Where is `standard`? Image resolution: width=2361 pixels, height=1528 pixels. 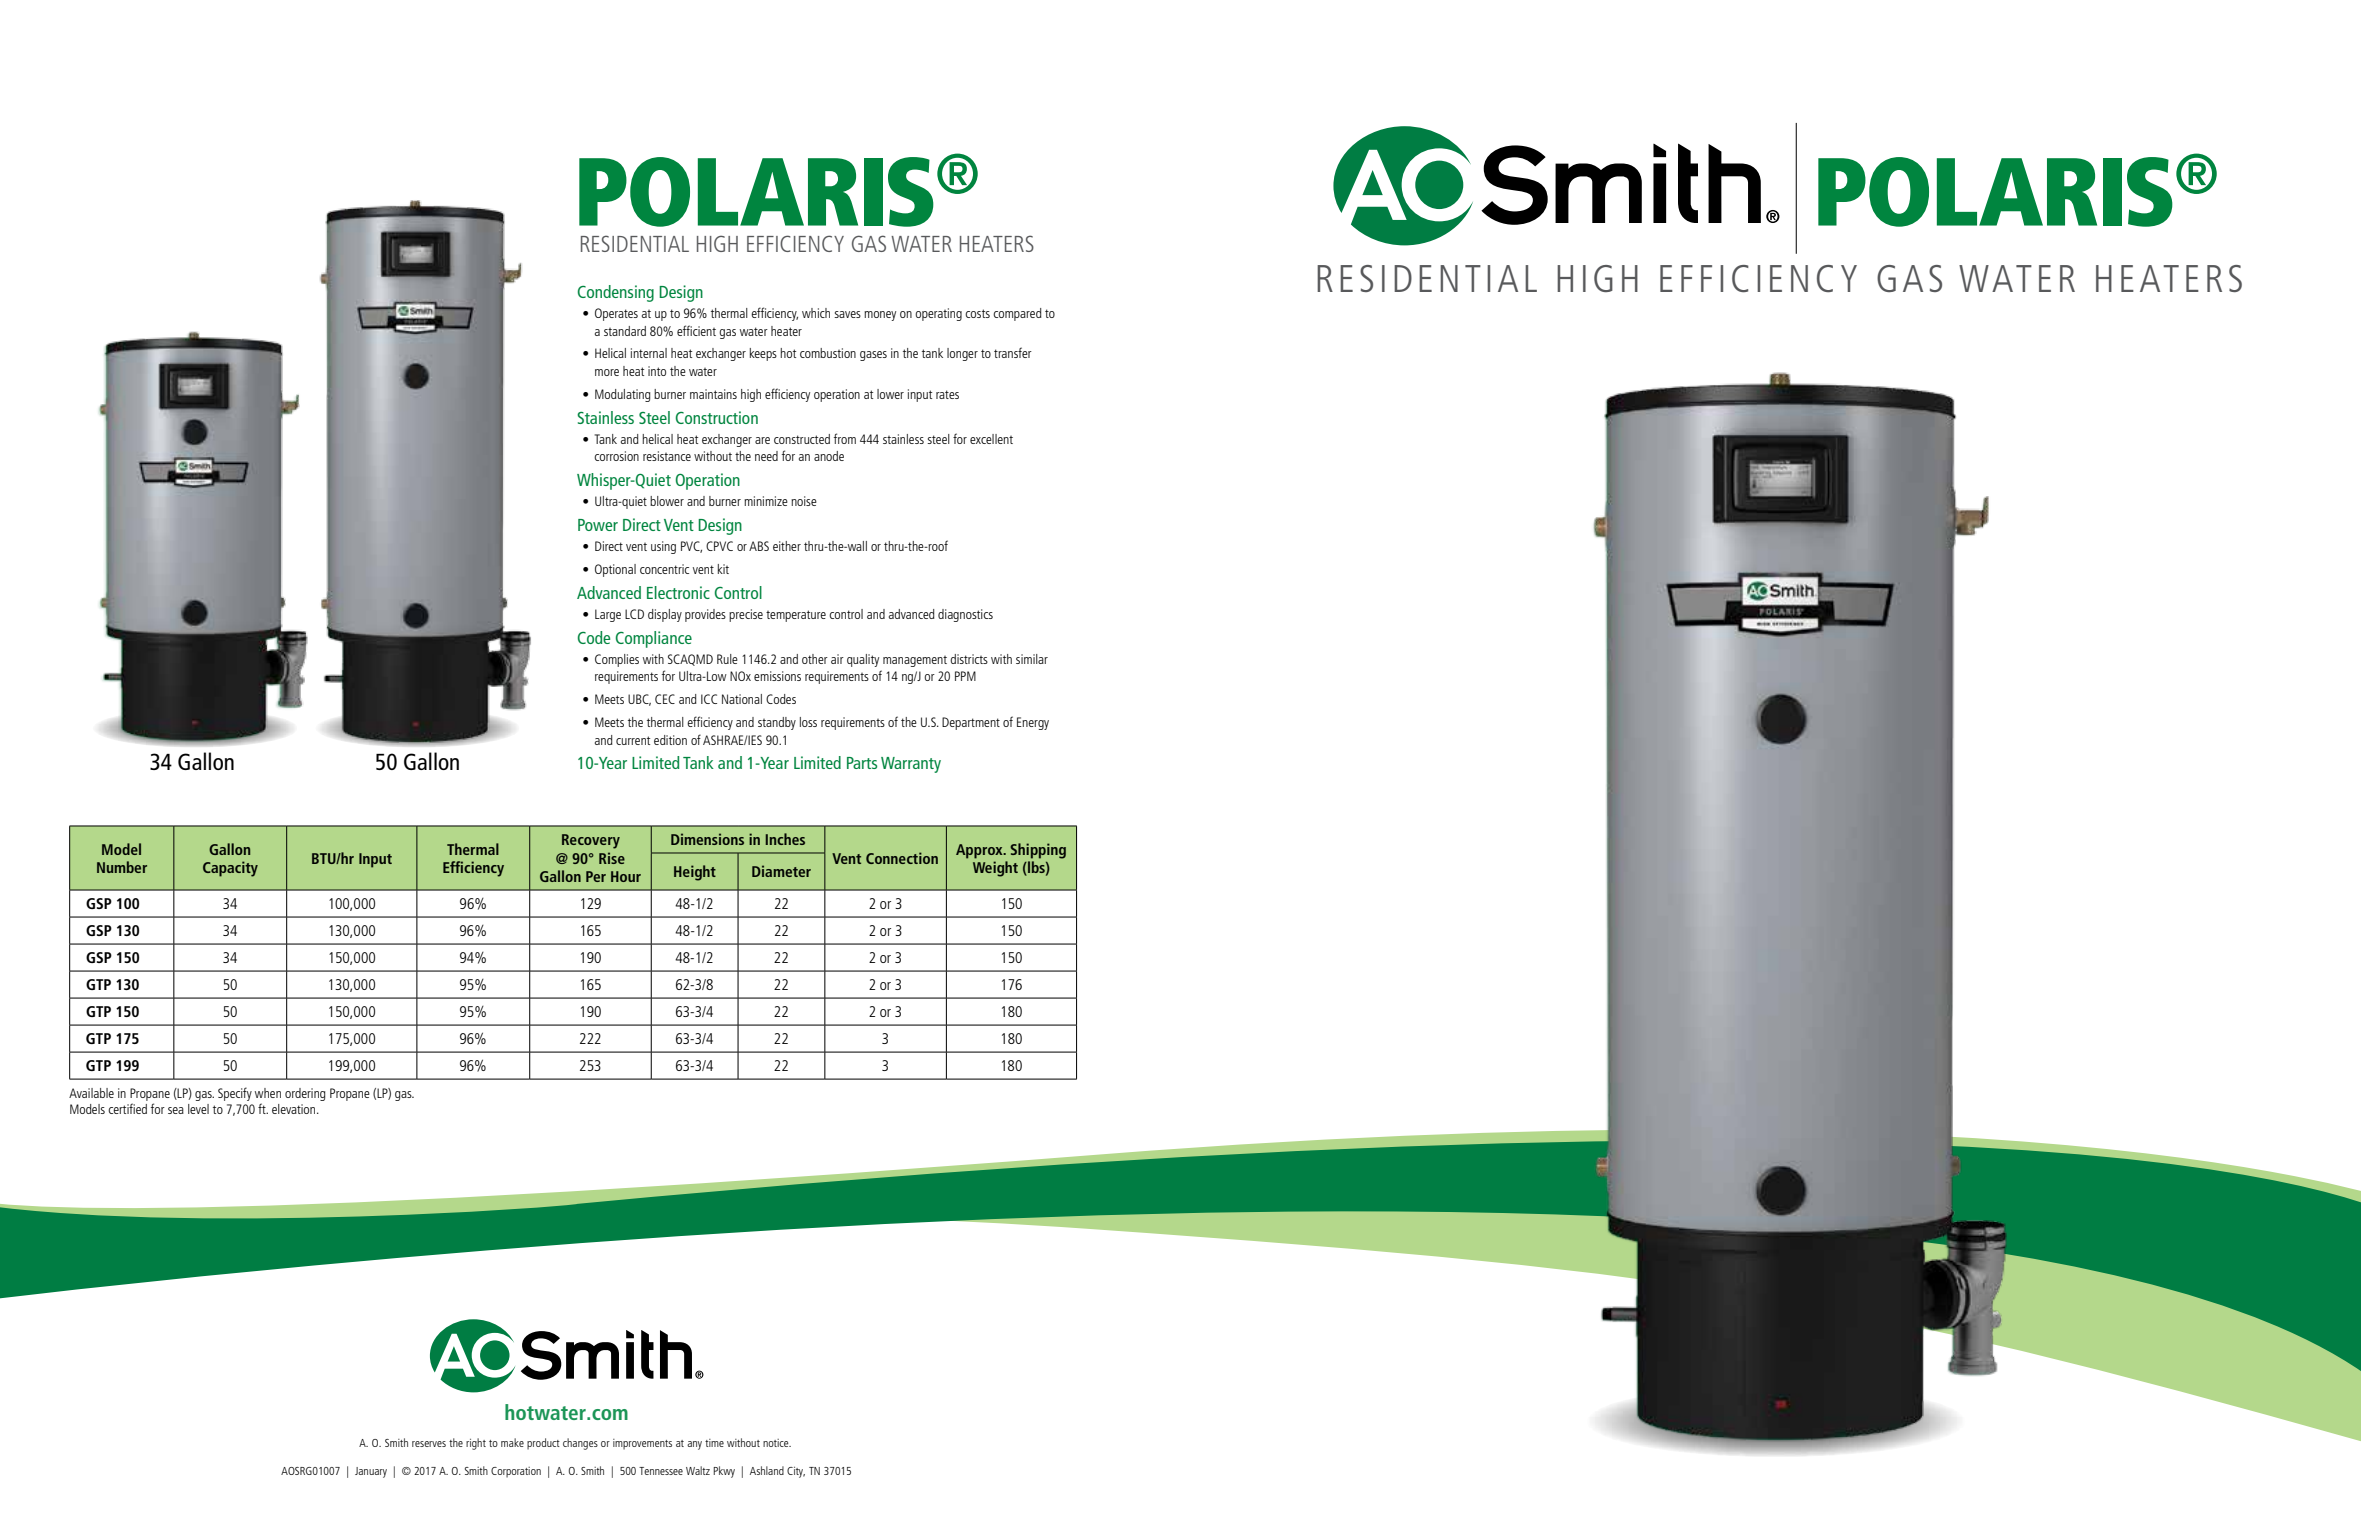
standard is located at coordinates (625, 331).
